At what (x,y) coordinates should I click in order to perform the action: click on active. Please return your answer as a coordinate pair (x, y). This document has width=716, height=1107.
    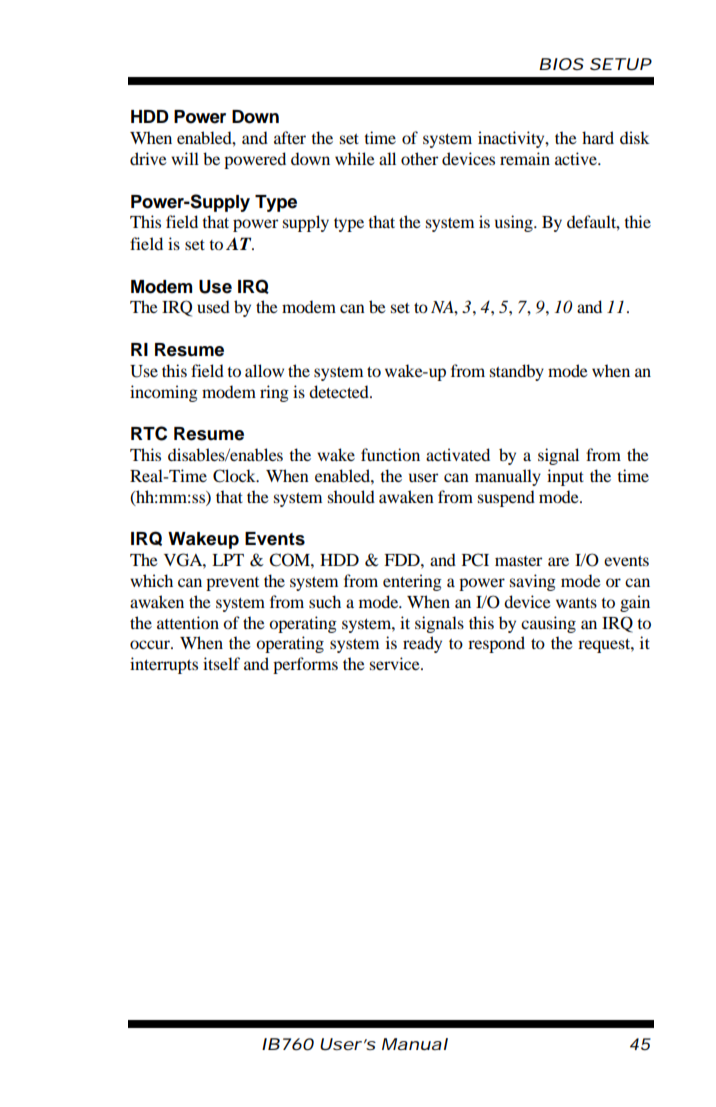
    Looking at the image, I should click on (577, 158).
